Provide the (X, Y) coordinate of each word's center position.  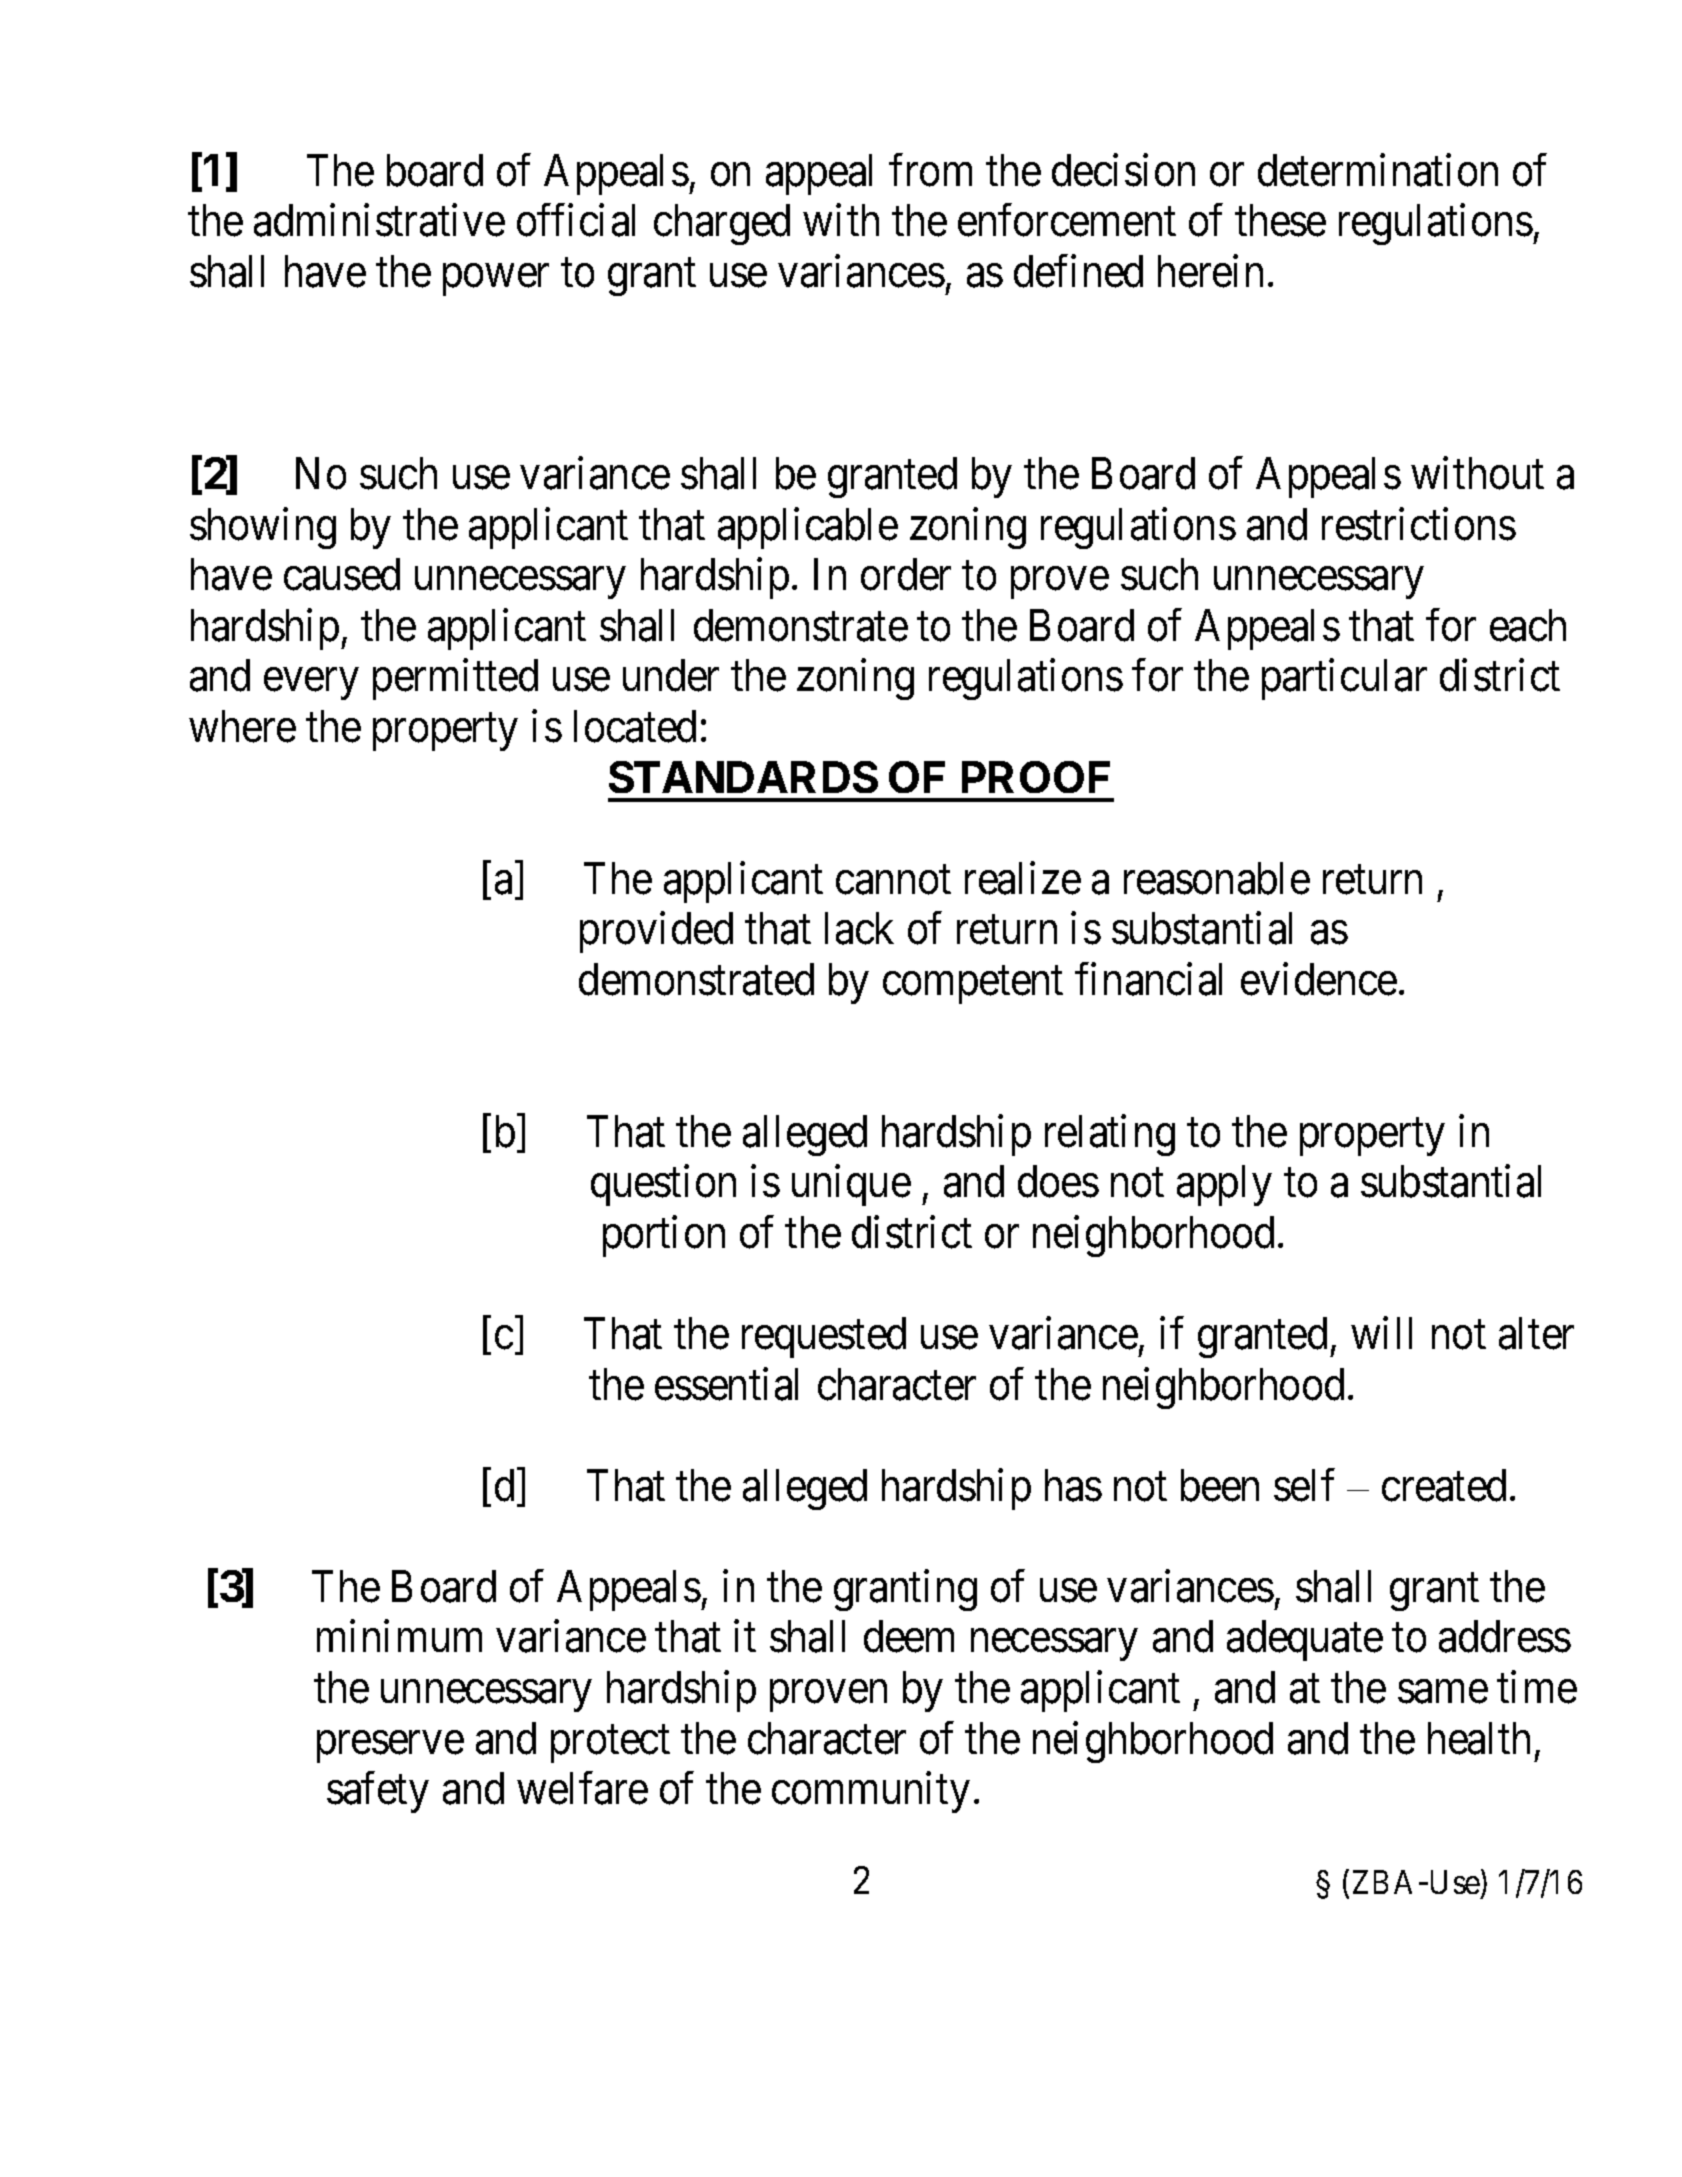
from (930, 170)
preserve (390, 1747)
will (1381, 1333)
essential (726, 1384)
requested (824, 1337)
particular (1344, 679)
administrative (379, 220)
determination (1378, 170)
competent (973, 985)
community (871, 1792)
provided (656, 932)
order (906, 574)
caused (342, 574)
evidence (1319, 979)
